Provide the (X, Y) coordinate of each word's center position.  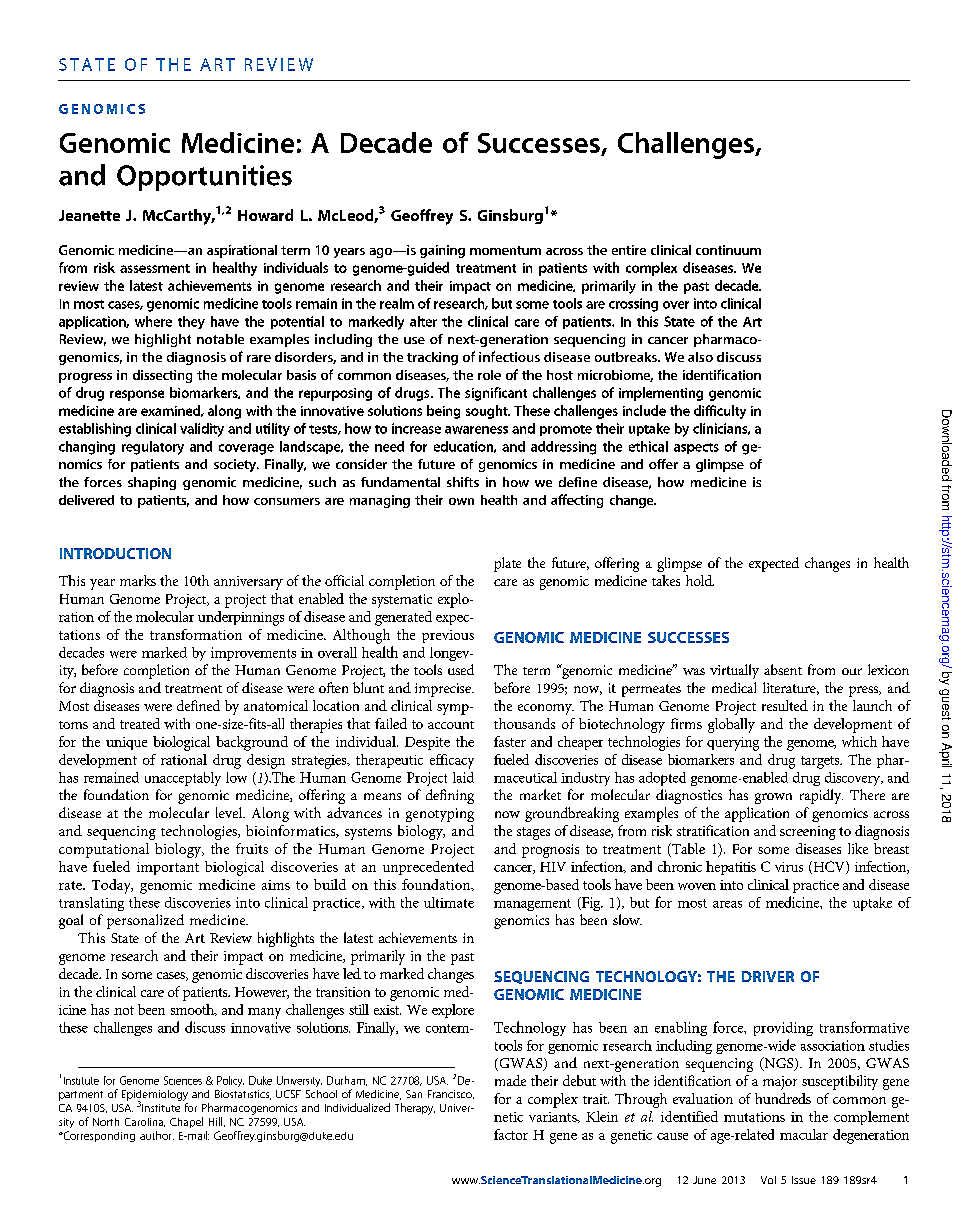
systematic (402, 601)
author (157, 1135)
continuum (728, 250)
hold (700, 580)
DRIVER (768, 976)
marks (138, 580)
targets (821, 762)
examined (172, 411)
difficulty (720, 412)
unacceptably (183, 779)
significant (496, 394)
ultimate (449, 902)
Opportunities (204, 178)
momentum (505, 250)
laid (463, 777)
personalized (145, 921)
